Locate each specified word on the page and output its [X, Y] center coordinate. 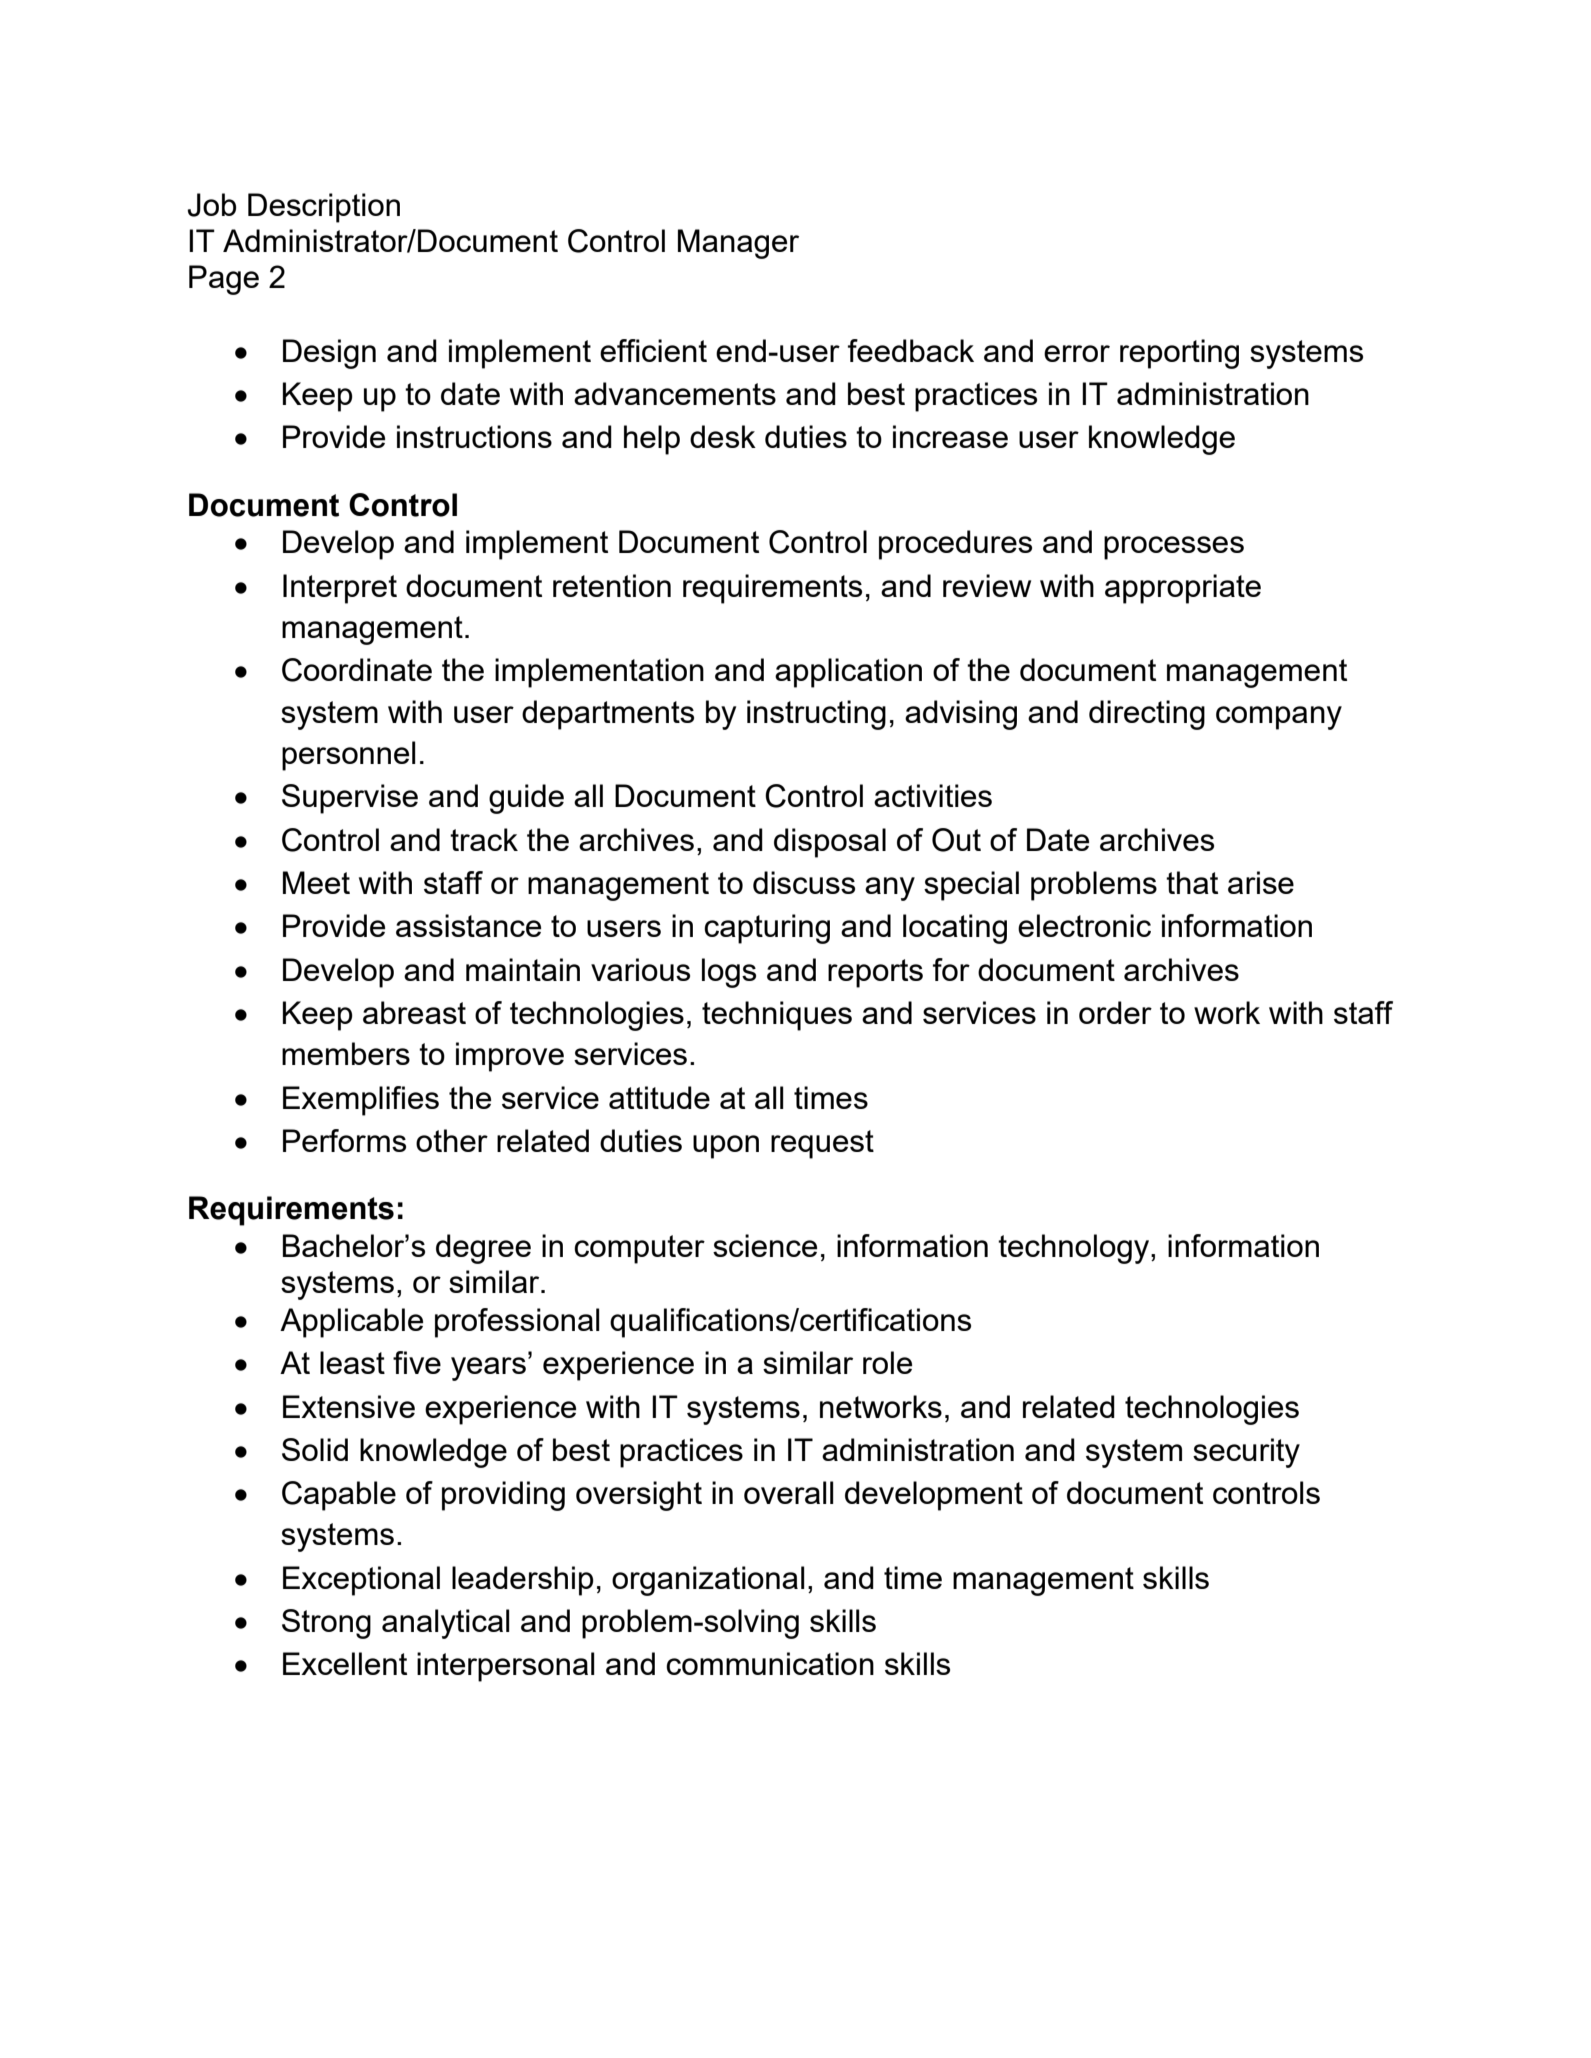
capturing [767, 929]
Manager [738, 244]
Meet [316, 882]
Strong [326, 1624]
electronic [1084, 925]
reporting [1179, 354]
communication [770, 1663]
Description [324, 208]
